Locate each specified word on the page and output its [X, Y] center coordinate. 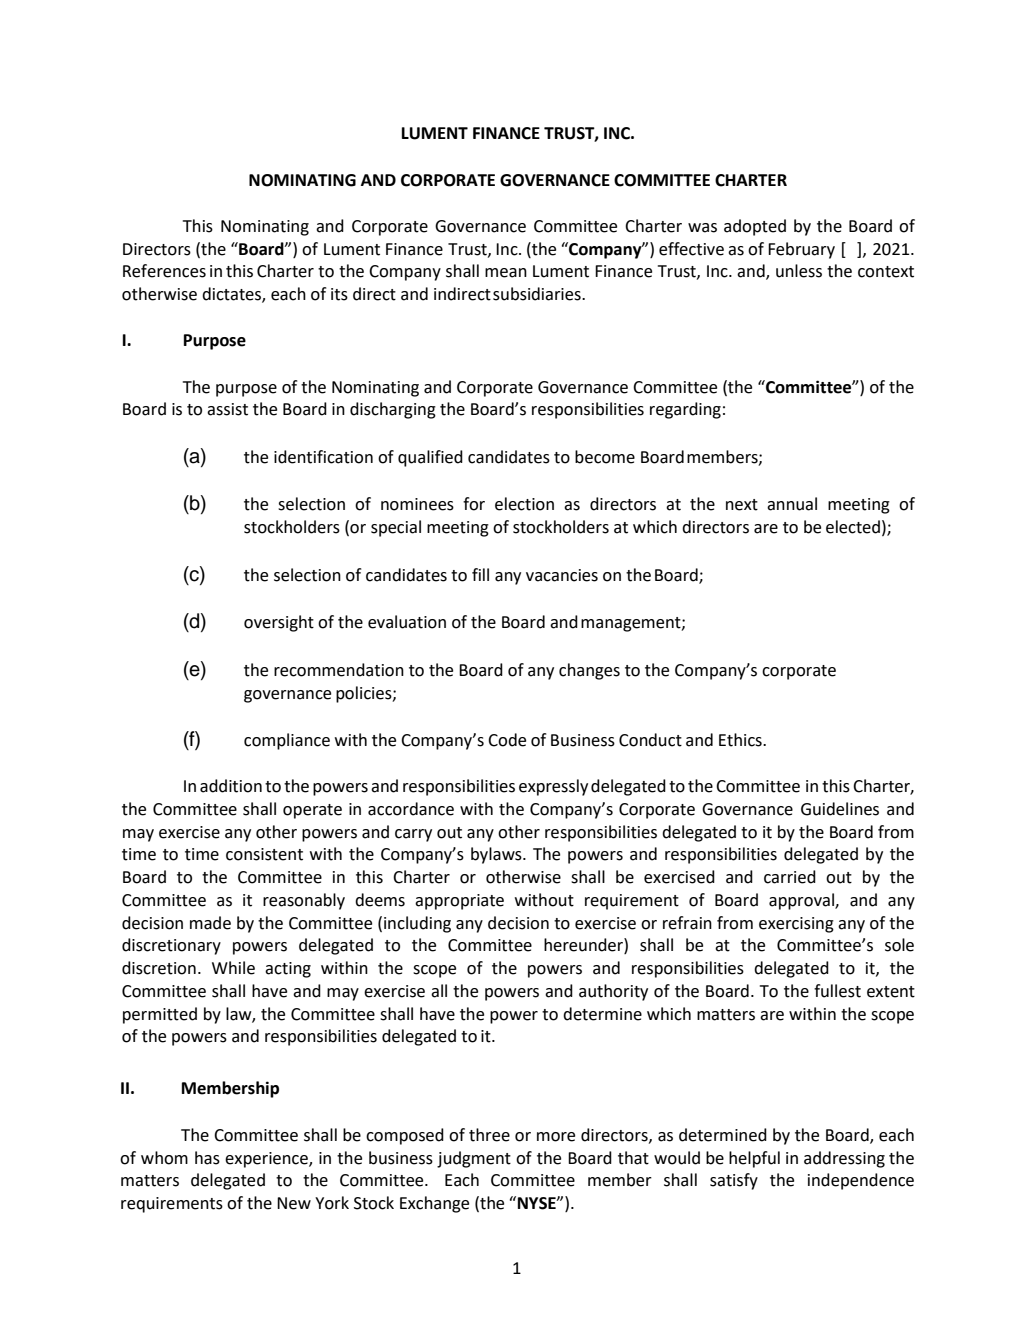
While [233, 968]
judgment [474, 1159]
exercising [796, 925]
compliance [287, 741]
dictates [232, 295]
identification [323, 457]
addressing [844, 1159]
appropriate [459, 902]
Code [507, 740]
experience [267, 1160]
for [474, 504]
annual [792, 504]
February [801, 250]
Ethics [741, 740]
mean [506, 273]
